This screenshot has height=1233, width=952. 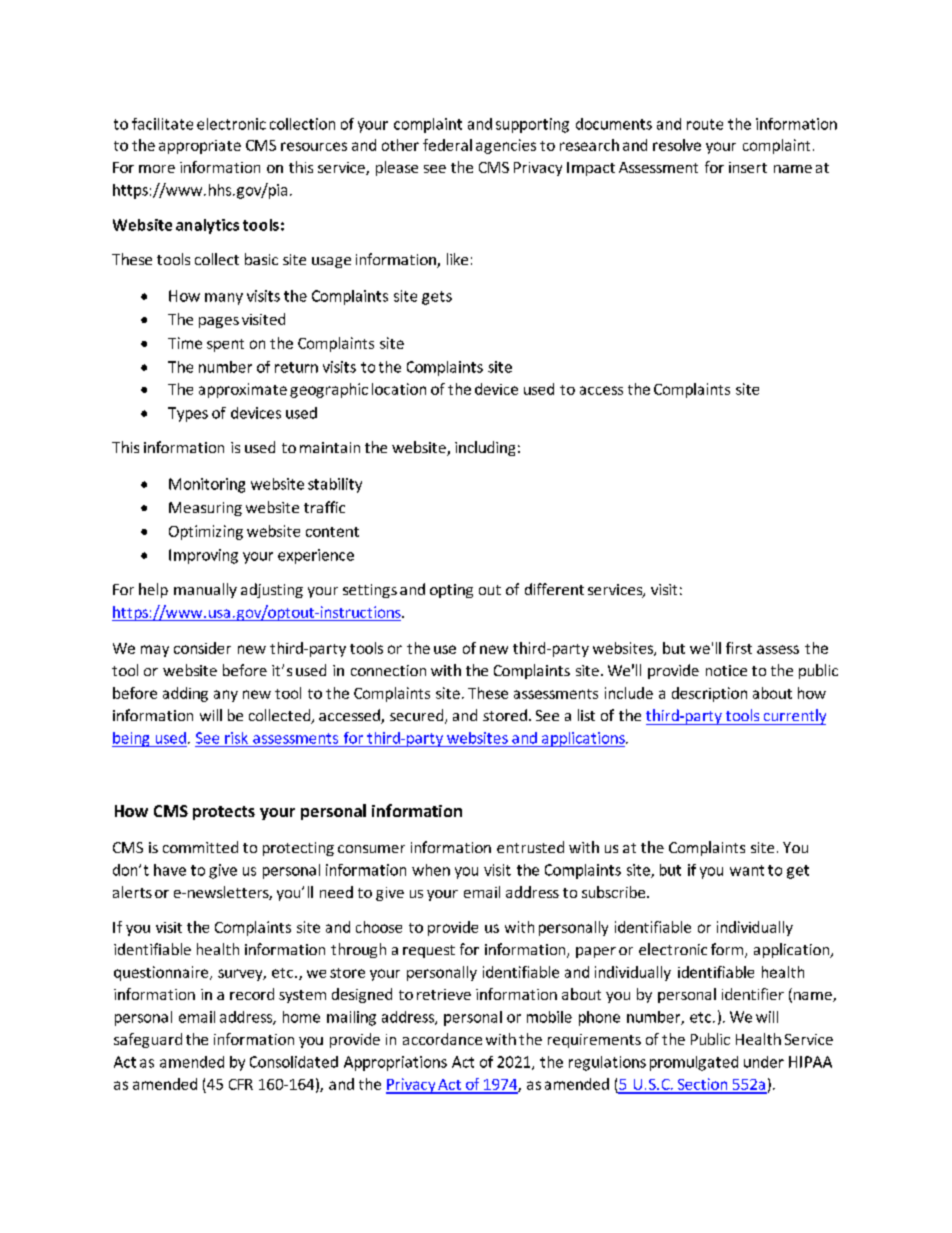 I want to click on protects, so click(x=224, y=813).
